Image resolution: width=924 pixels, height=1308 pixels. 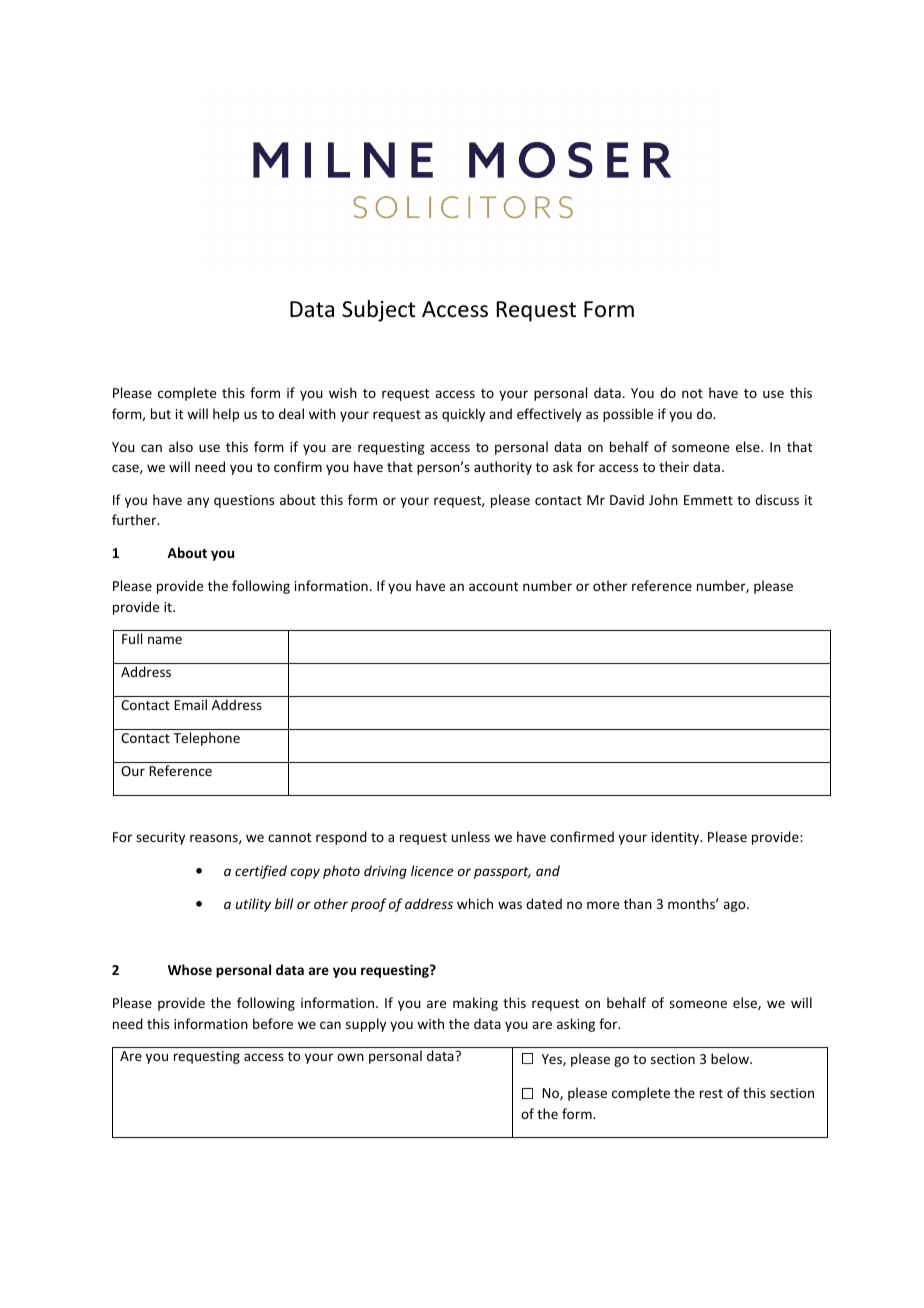 I want to click on identity, so click(x=677, y=838).
